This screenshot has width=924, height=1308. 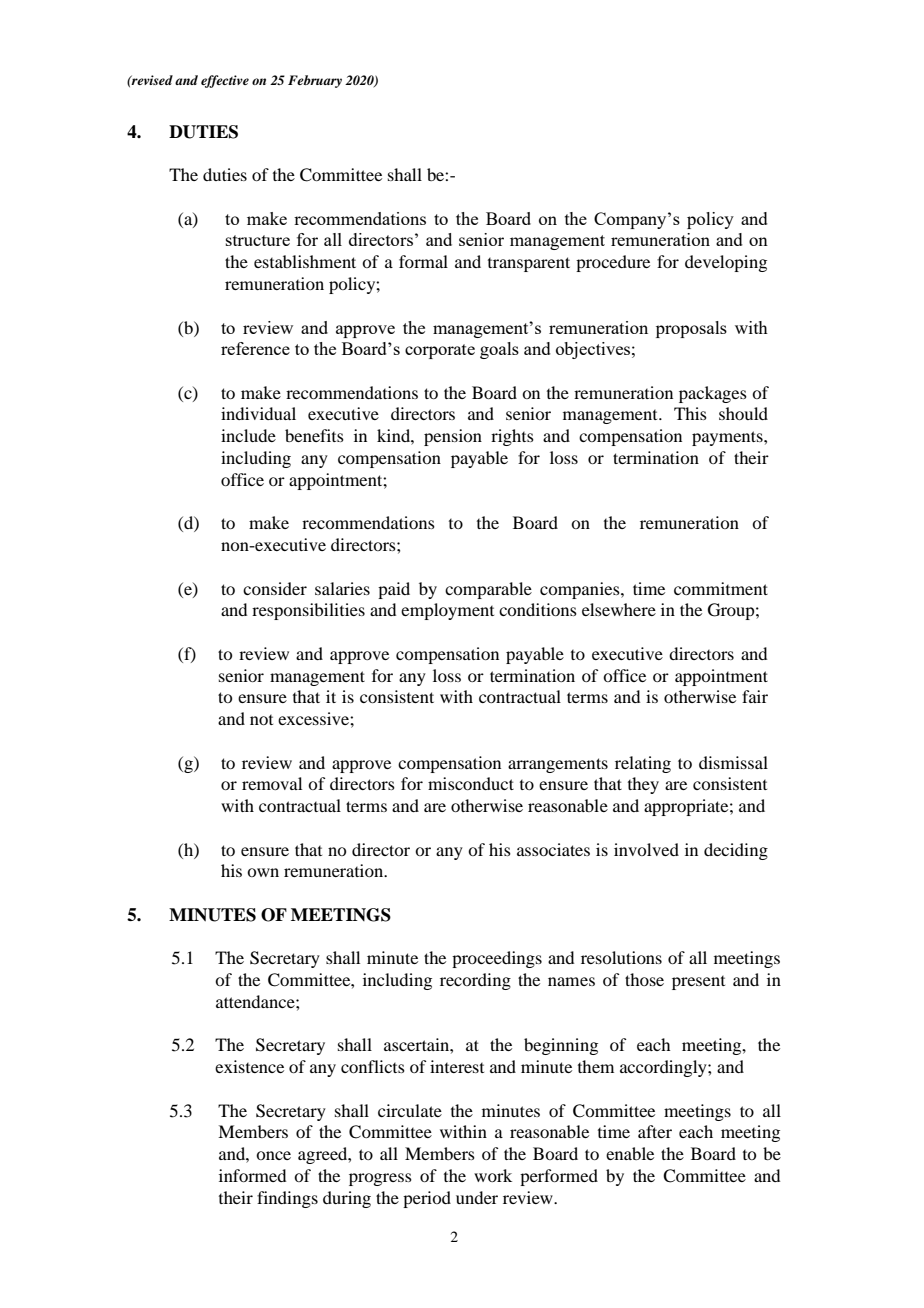 I want to click on consider, so click(x=275, y=588).
